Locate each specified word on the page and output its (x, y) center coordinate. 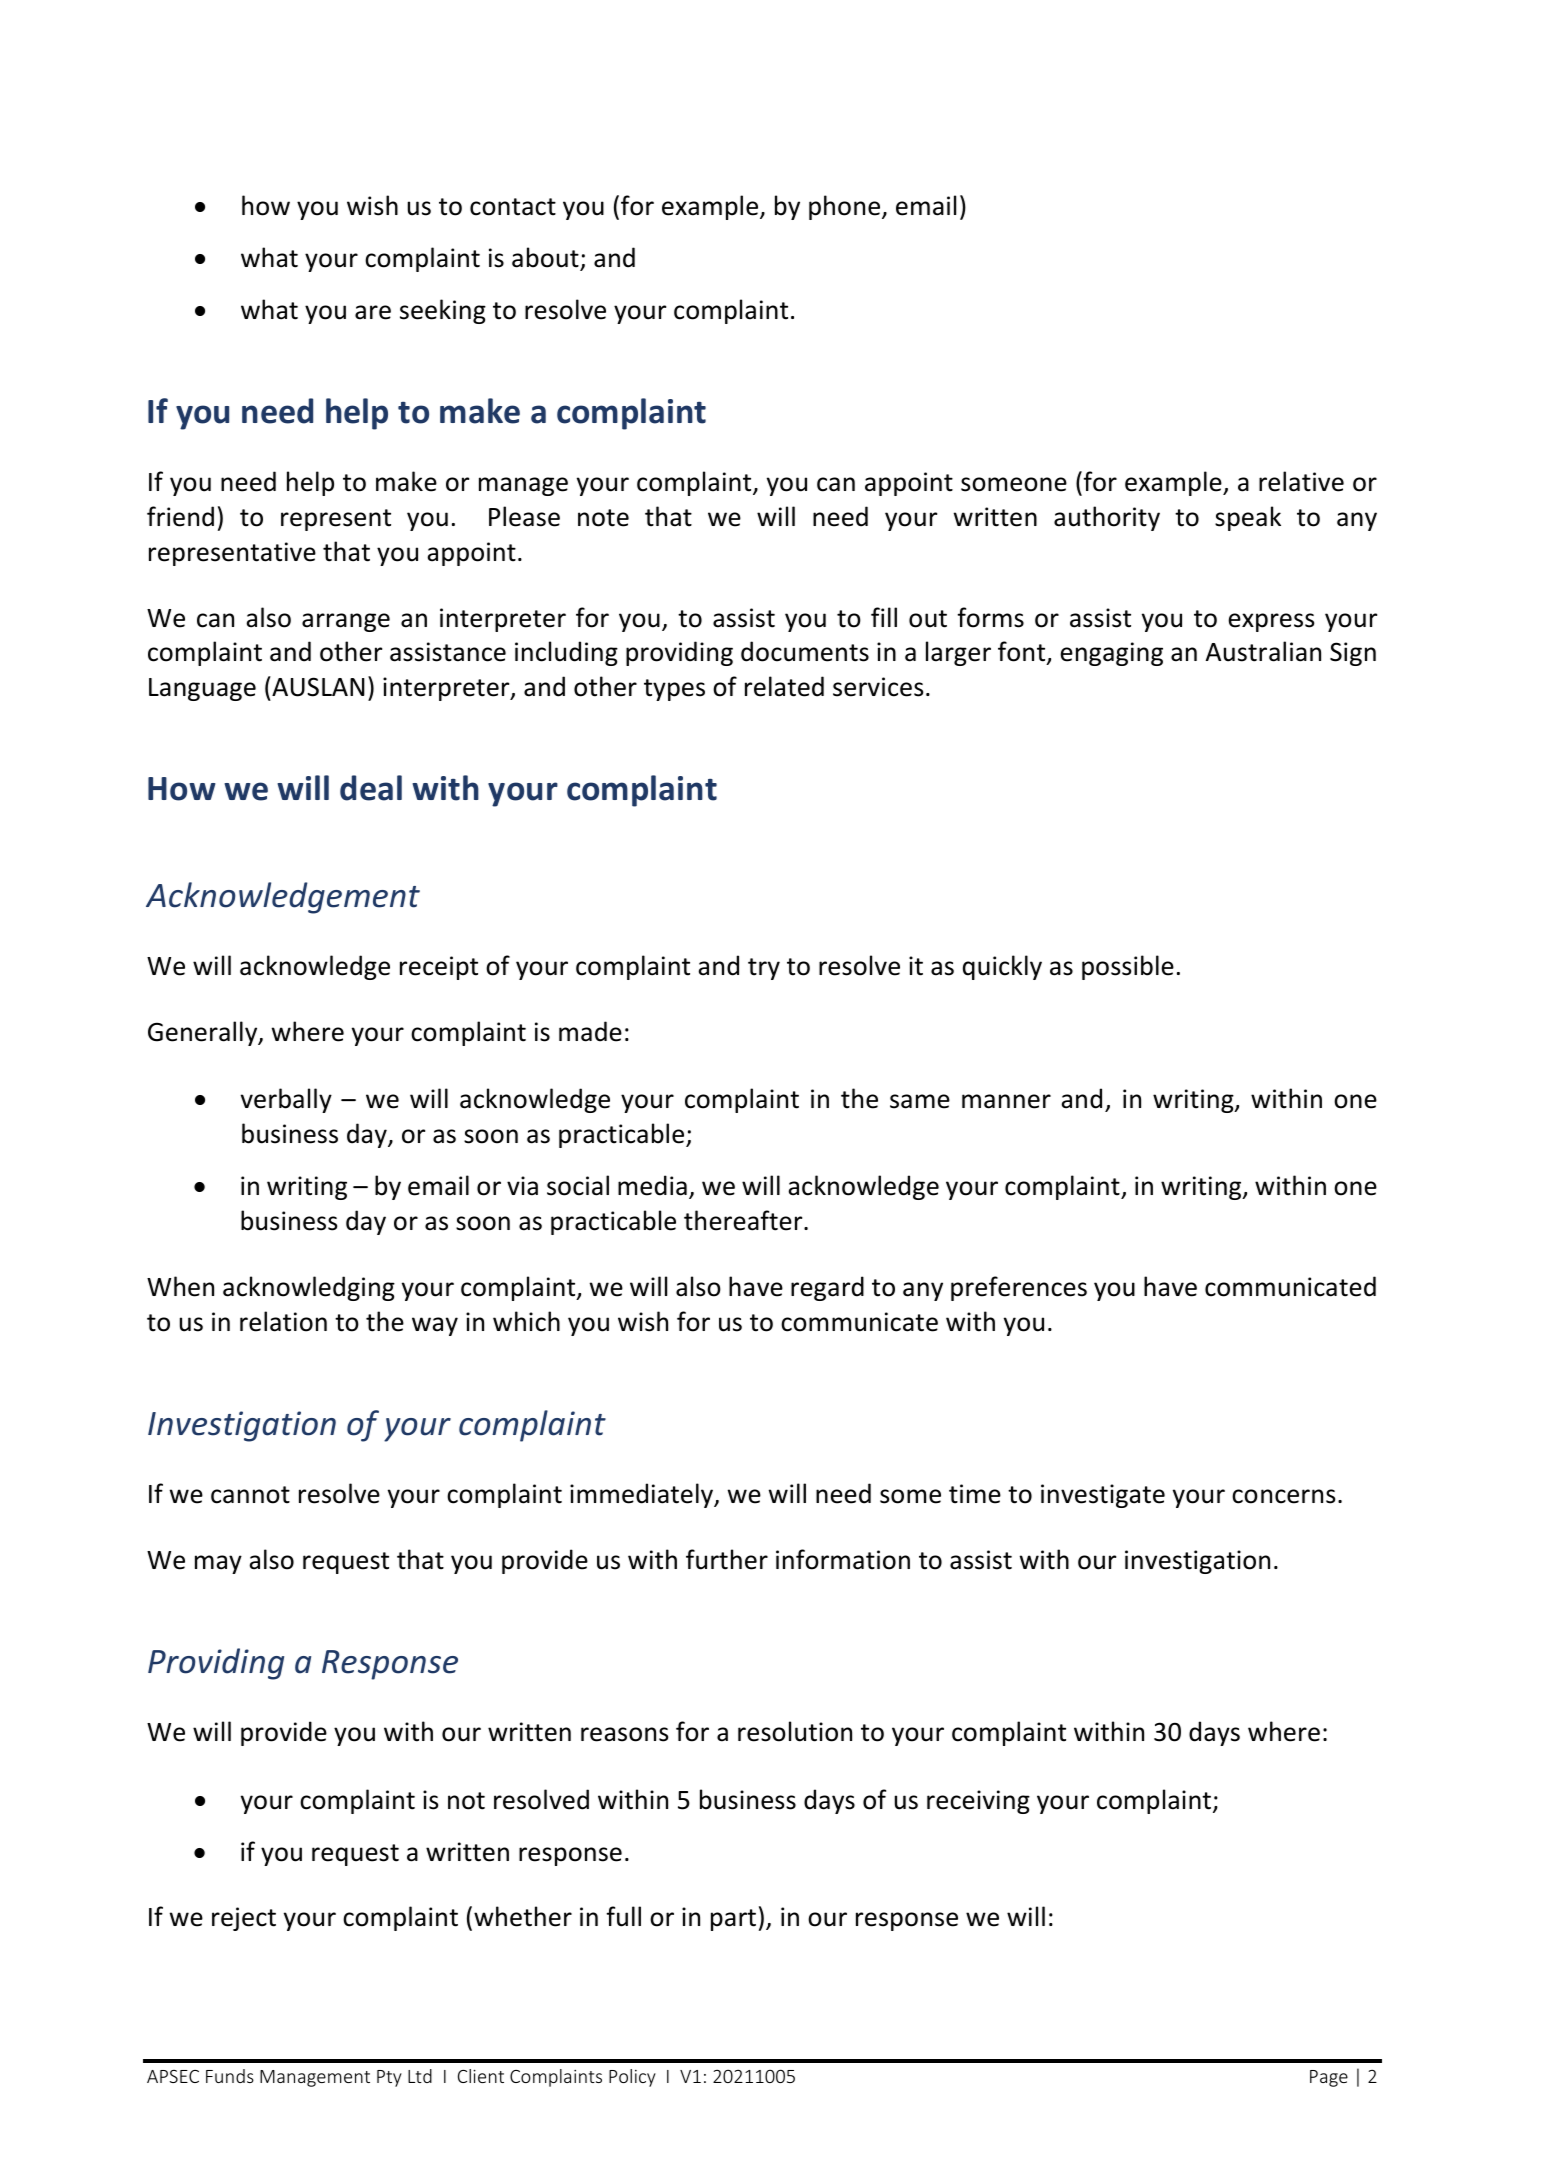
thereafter (744, 1220)
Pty (389, 2078)
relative (1301, 481)
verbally (286, 1100)
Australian (1263, 651)
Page (1329, 2078)
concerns (1283, 1496)
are (373, 312)
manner (1006, 1101)
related (784, 686)
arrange (346, 622)
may (218, 1564)
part (733, 1920)
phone (846, 207)
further (727, 1559)
